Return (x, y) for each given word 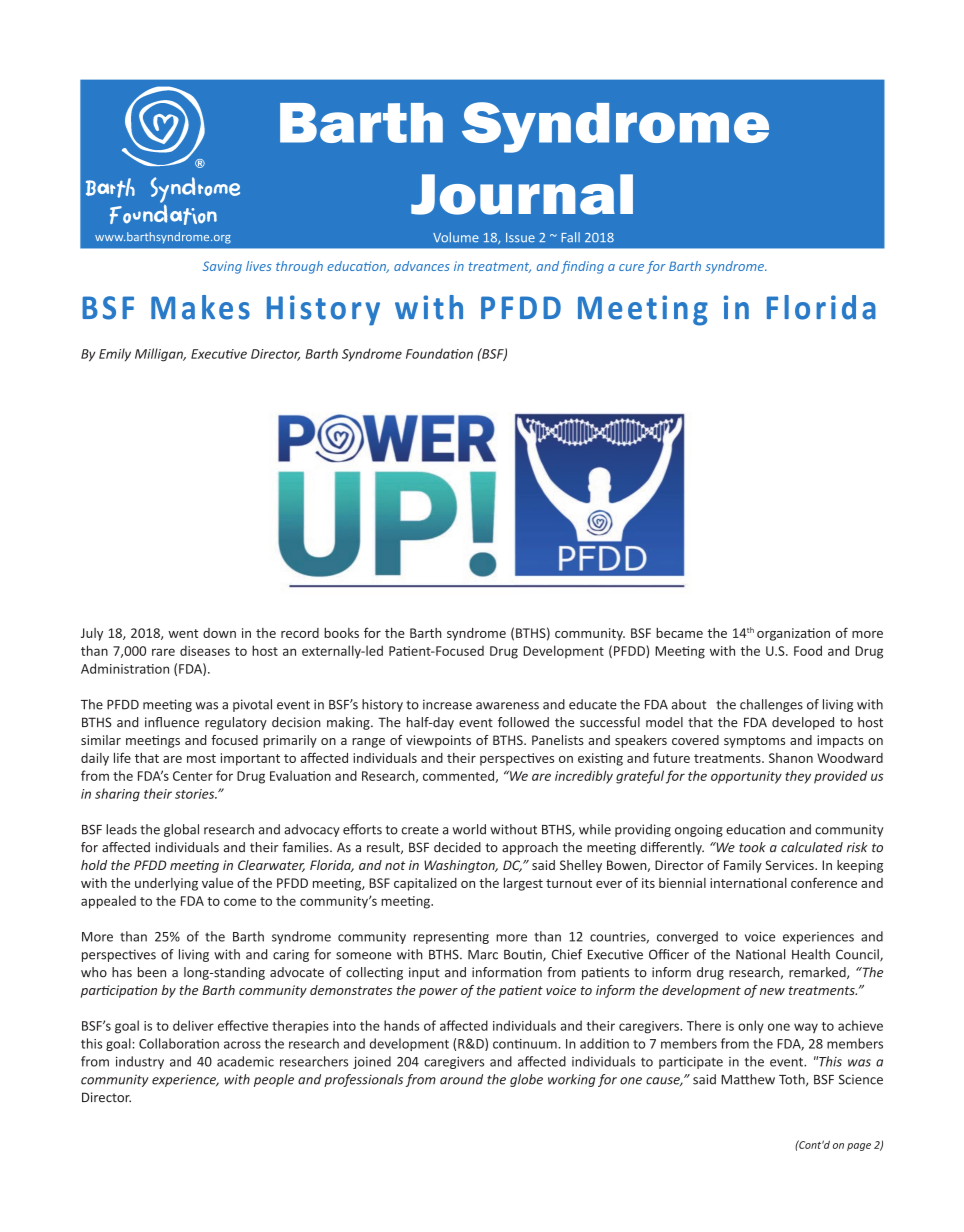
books (341, 633)
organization (793, 634)
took (752, 847)
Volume (456, 237)
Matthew (748, 1079)
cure (631, 267)
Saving (222, 267)
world (469, 829)
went (183, 633)
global (181, 830)
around (461, 1079)
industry (140, 1062)
